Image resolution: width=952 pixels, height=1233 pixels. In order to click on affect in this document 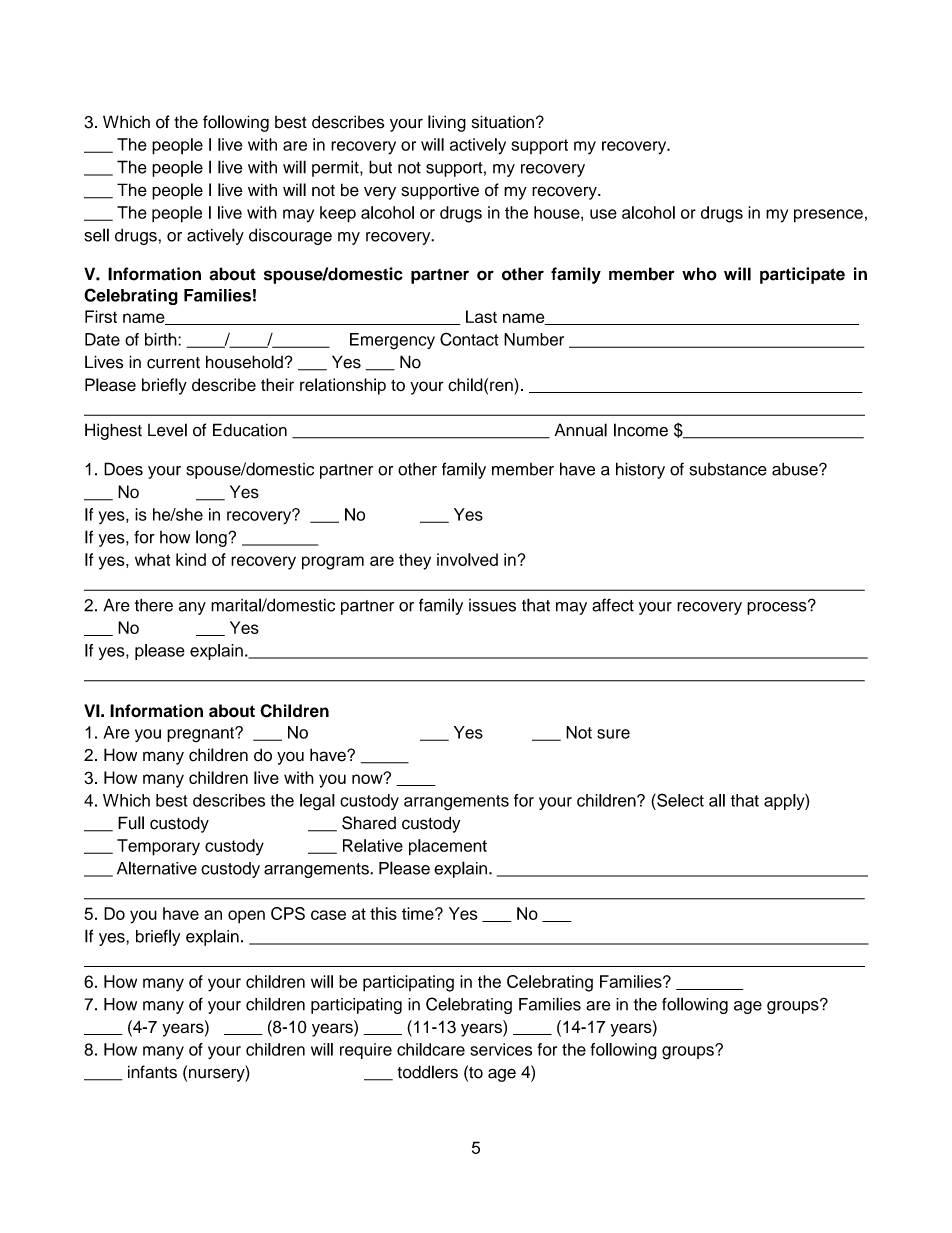, I will do `click(613, 605)`.
